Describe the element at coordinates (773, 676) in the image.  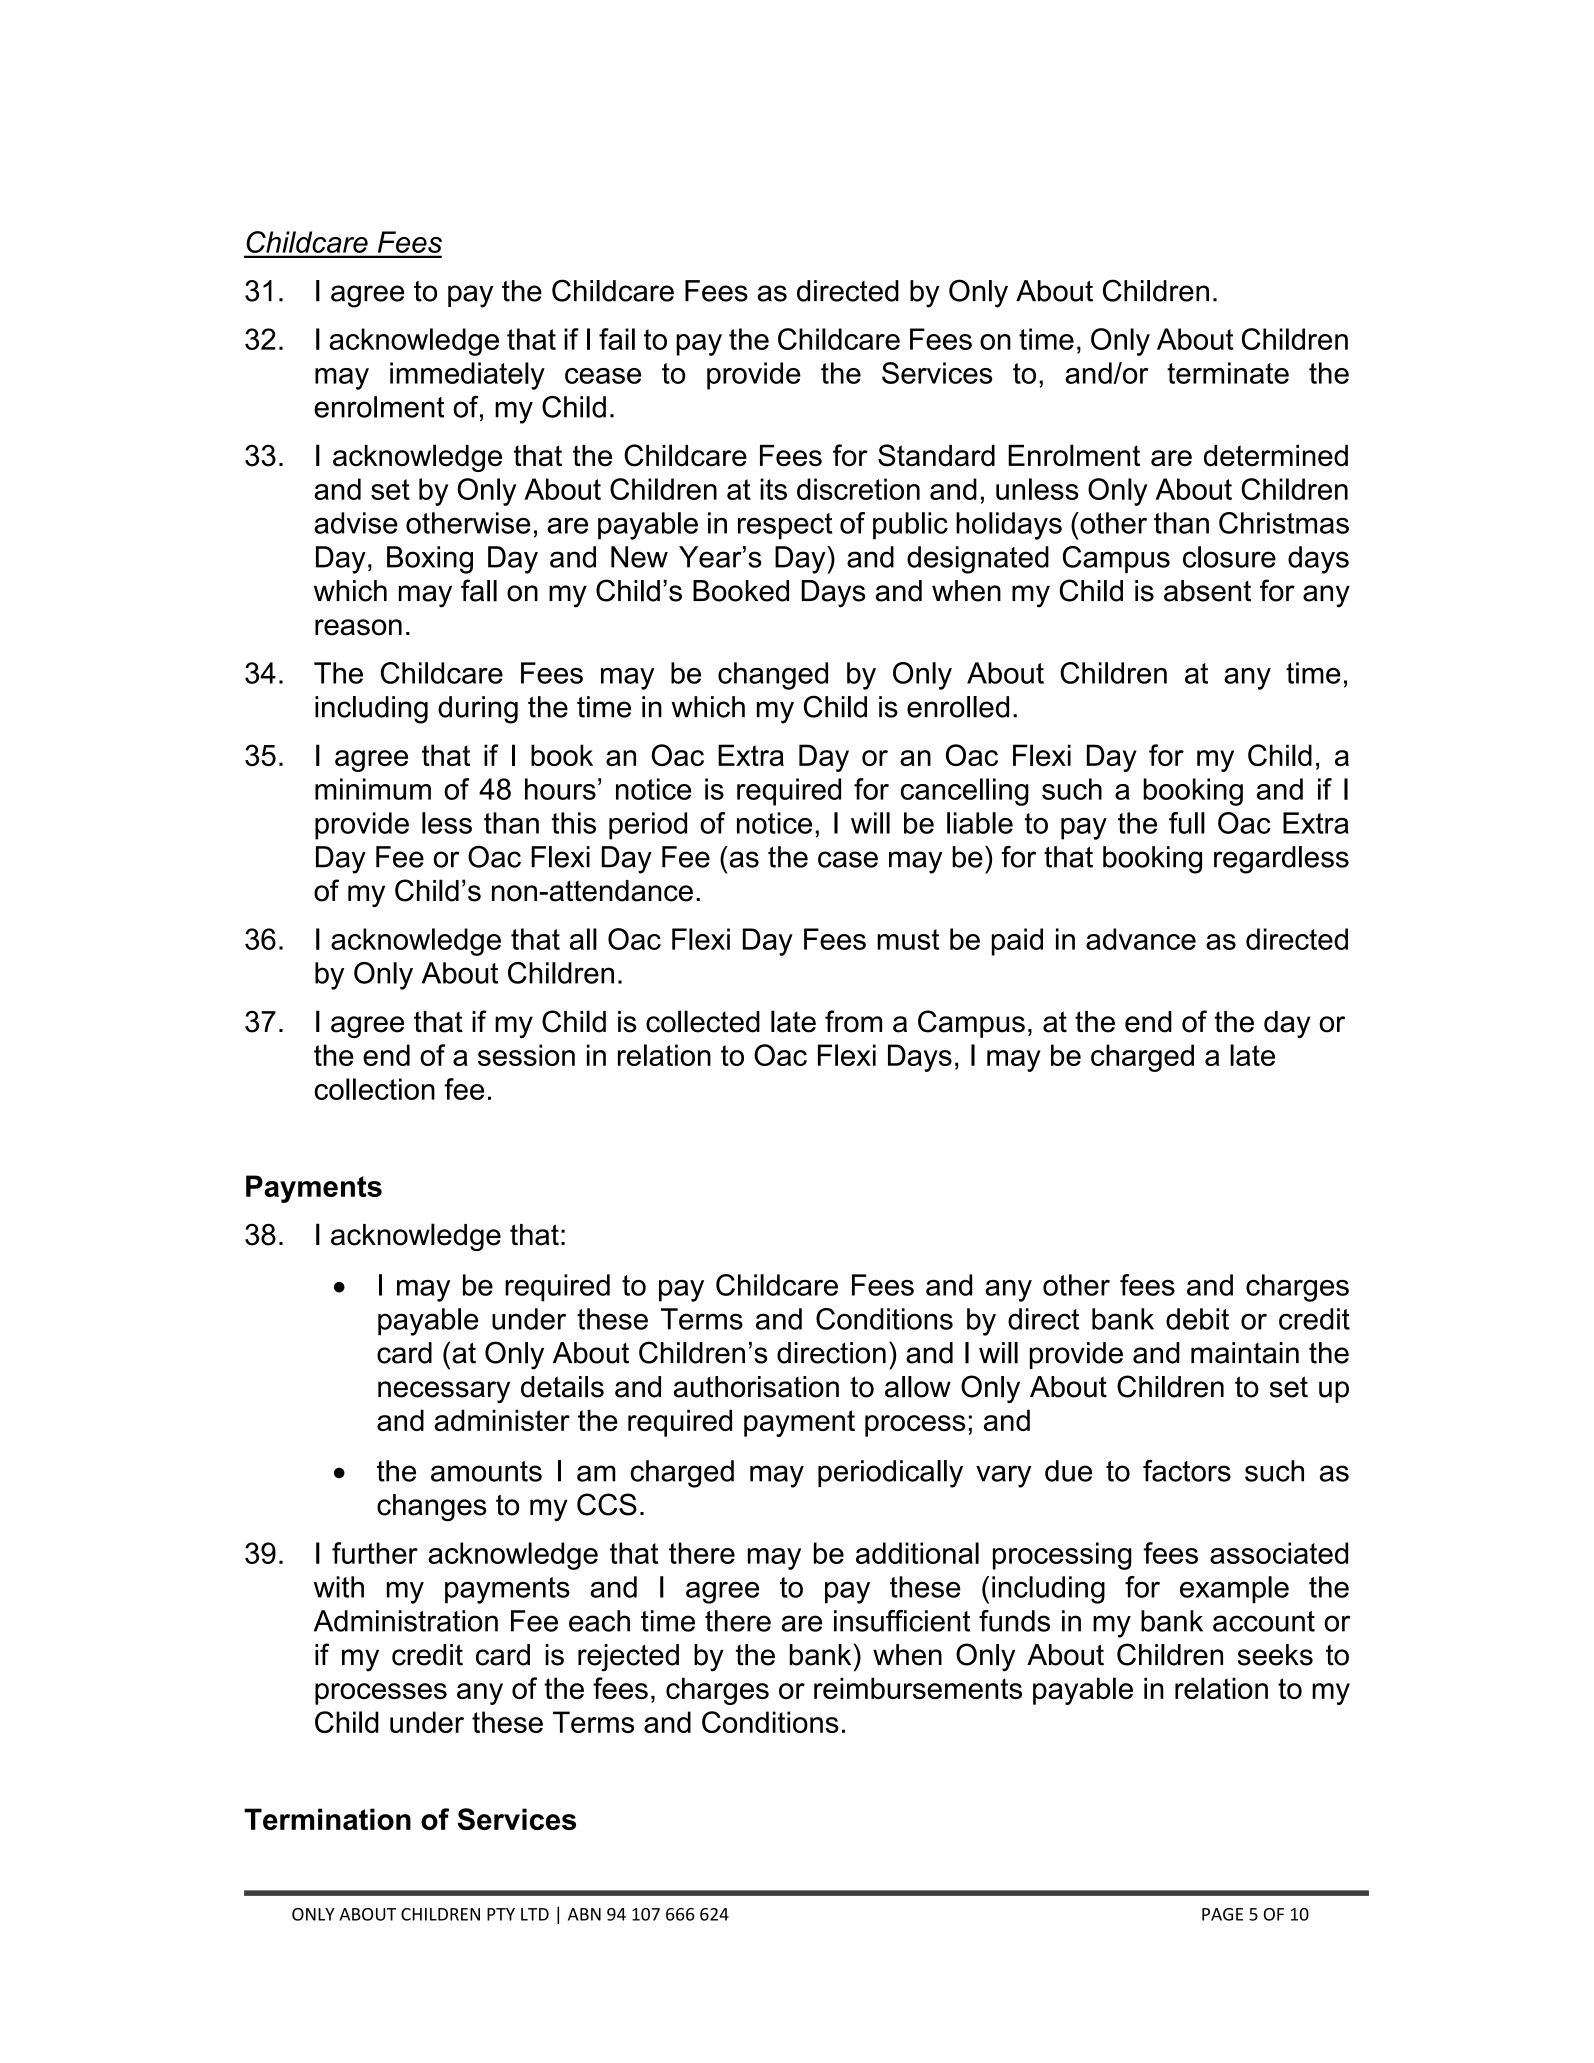
I see `changed` at that location.
